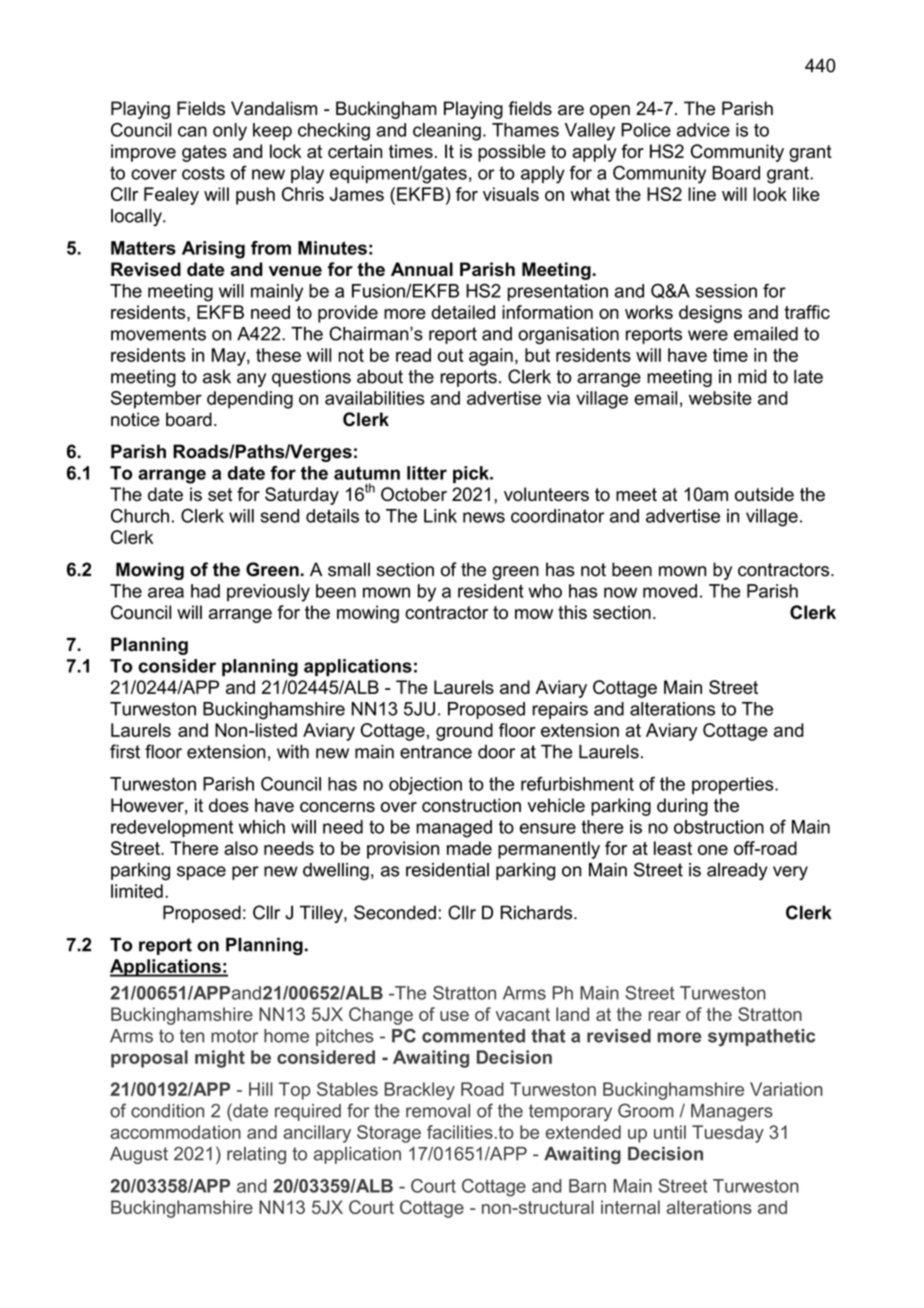 The height and width of the image is (1308, 924). I want to click on pick, so click(472, 475).
